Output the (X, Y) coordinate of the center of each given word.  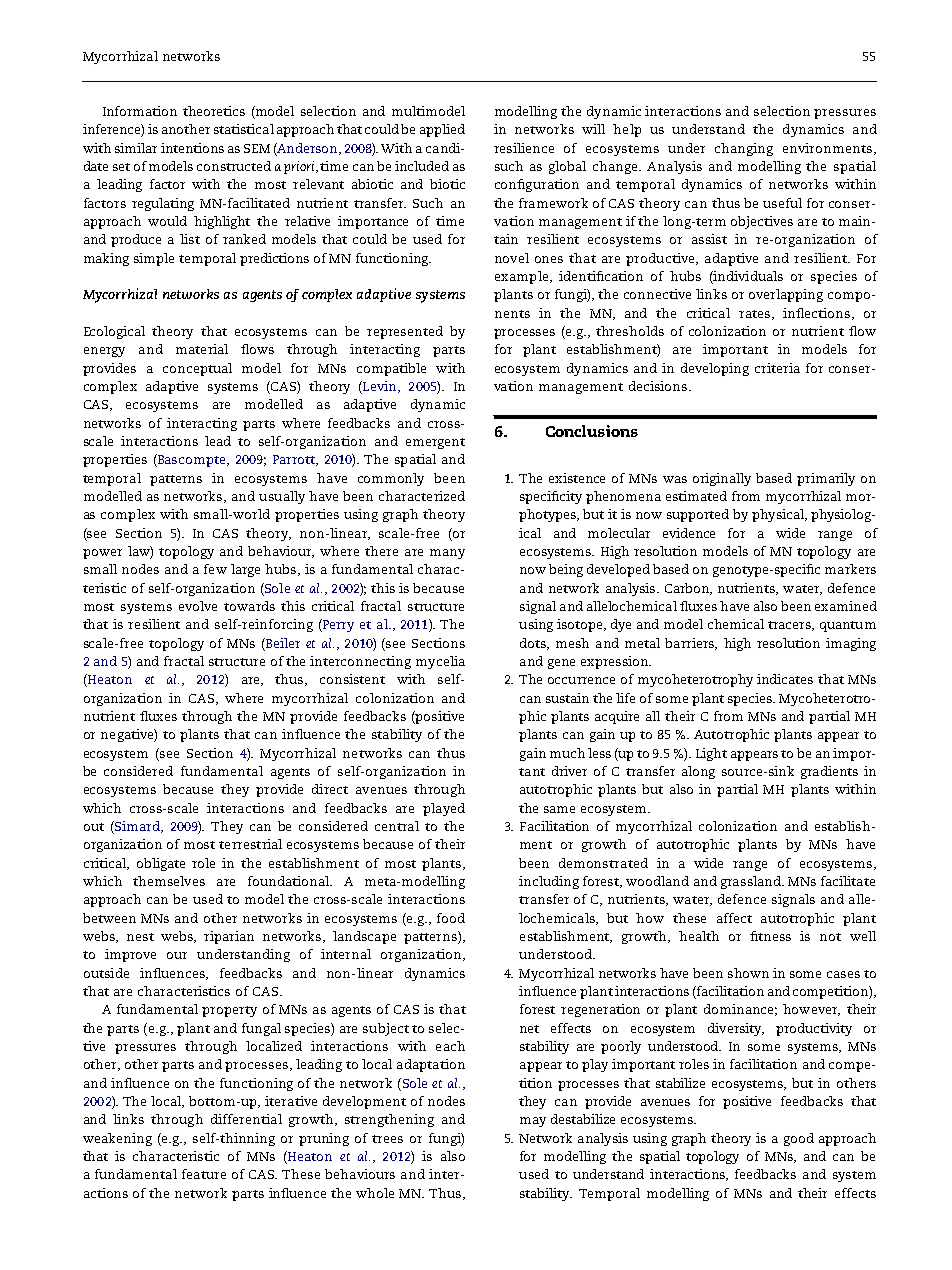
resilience (524, 148)
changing (744, 149)
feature (204, 1174)
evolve (198, 606)
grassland (752, 882)
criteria (777, 368)
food (451, 918)
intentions (192, 148)
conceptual (197, 369)
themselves (169, 881)
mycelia (440, 662)
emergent (435, 443)
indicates (785, 679)
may (533, 1122)
